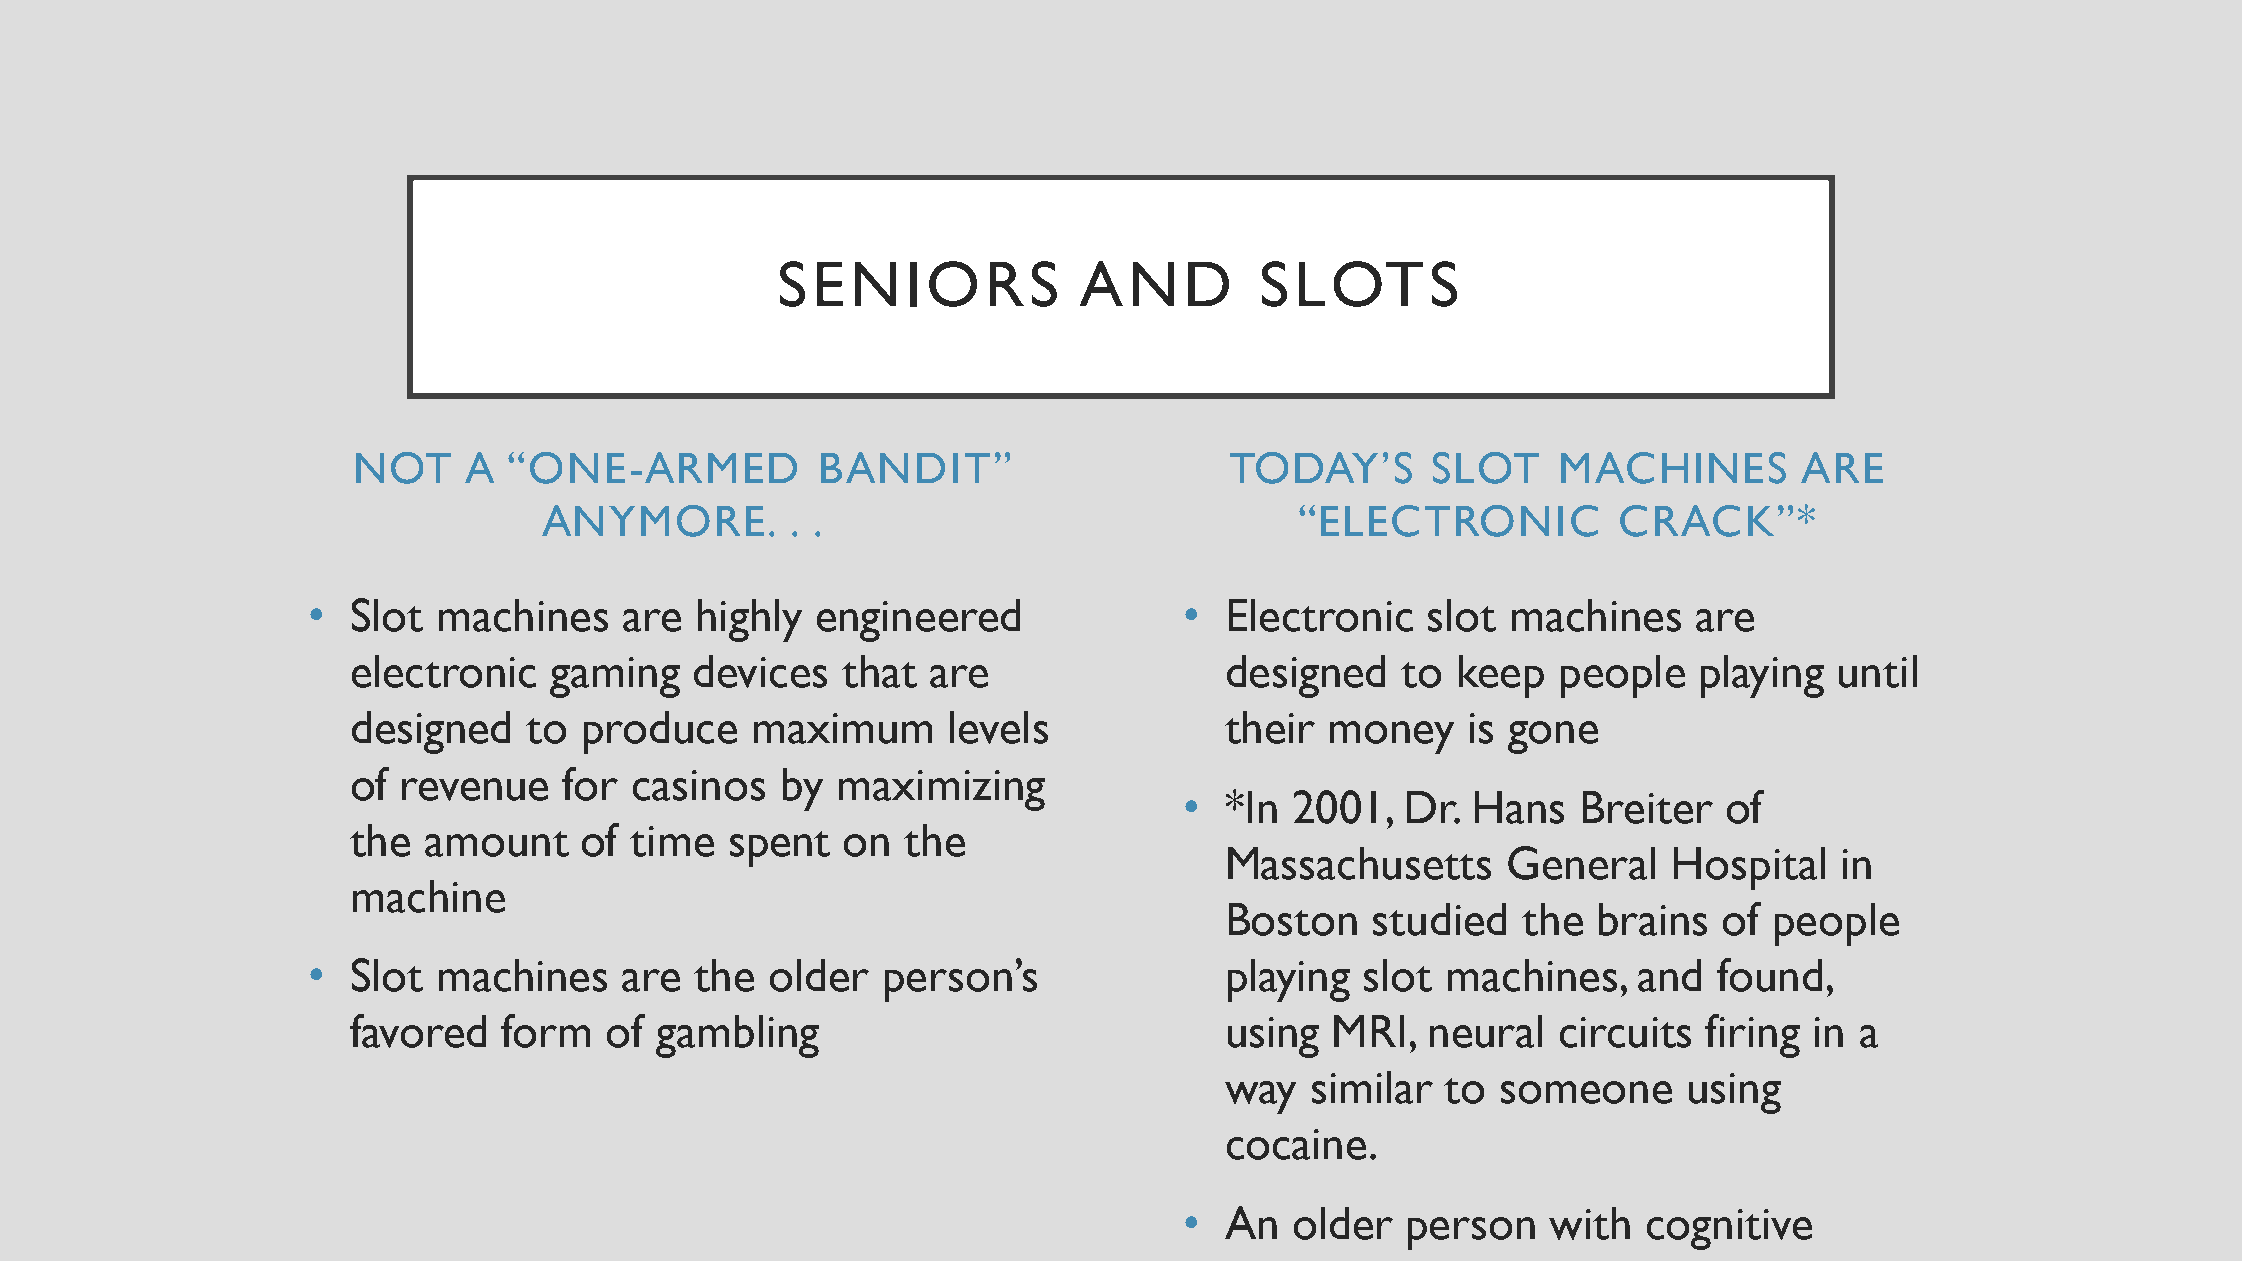 Image resolution: width=2242 pixels, height=1261 pixels. What do you see at coordinates (918, 620) in the screenshot?
I see `engineered` at bounding box center [918, 620].
